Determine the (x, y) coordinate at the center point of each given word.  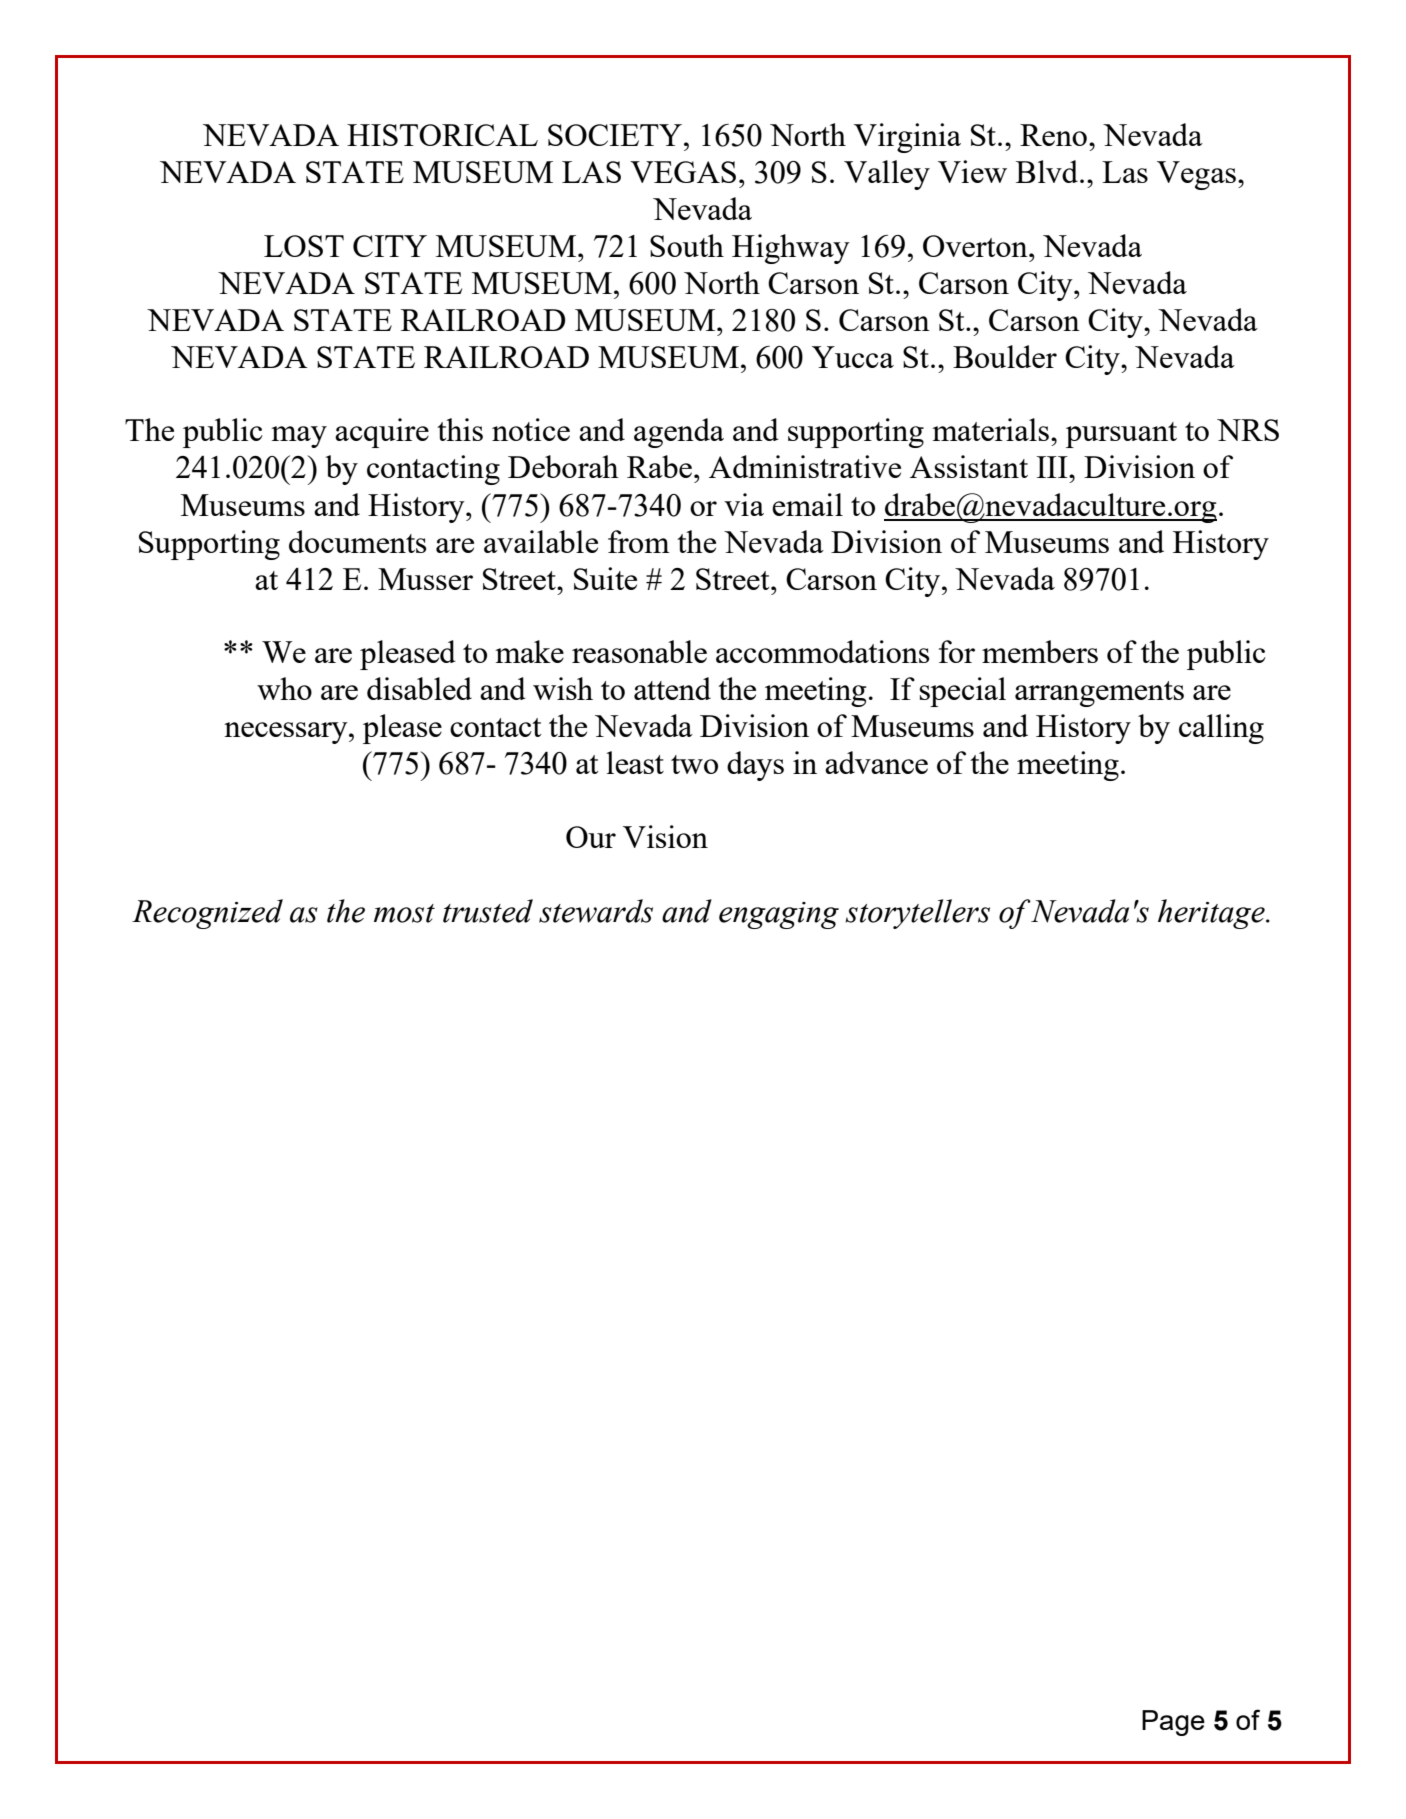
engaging (779, 915)
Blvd (1048, 171)
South (687, 245)
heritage (1212, 914)
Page (1173, 1723)
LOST (304, 246)
